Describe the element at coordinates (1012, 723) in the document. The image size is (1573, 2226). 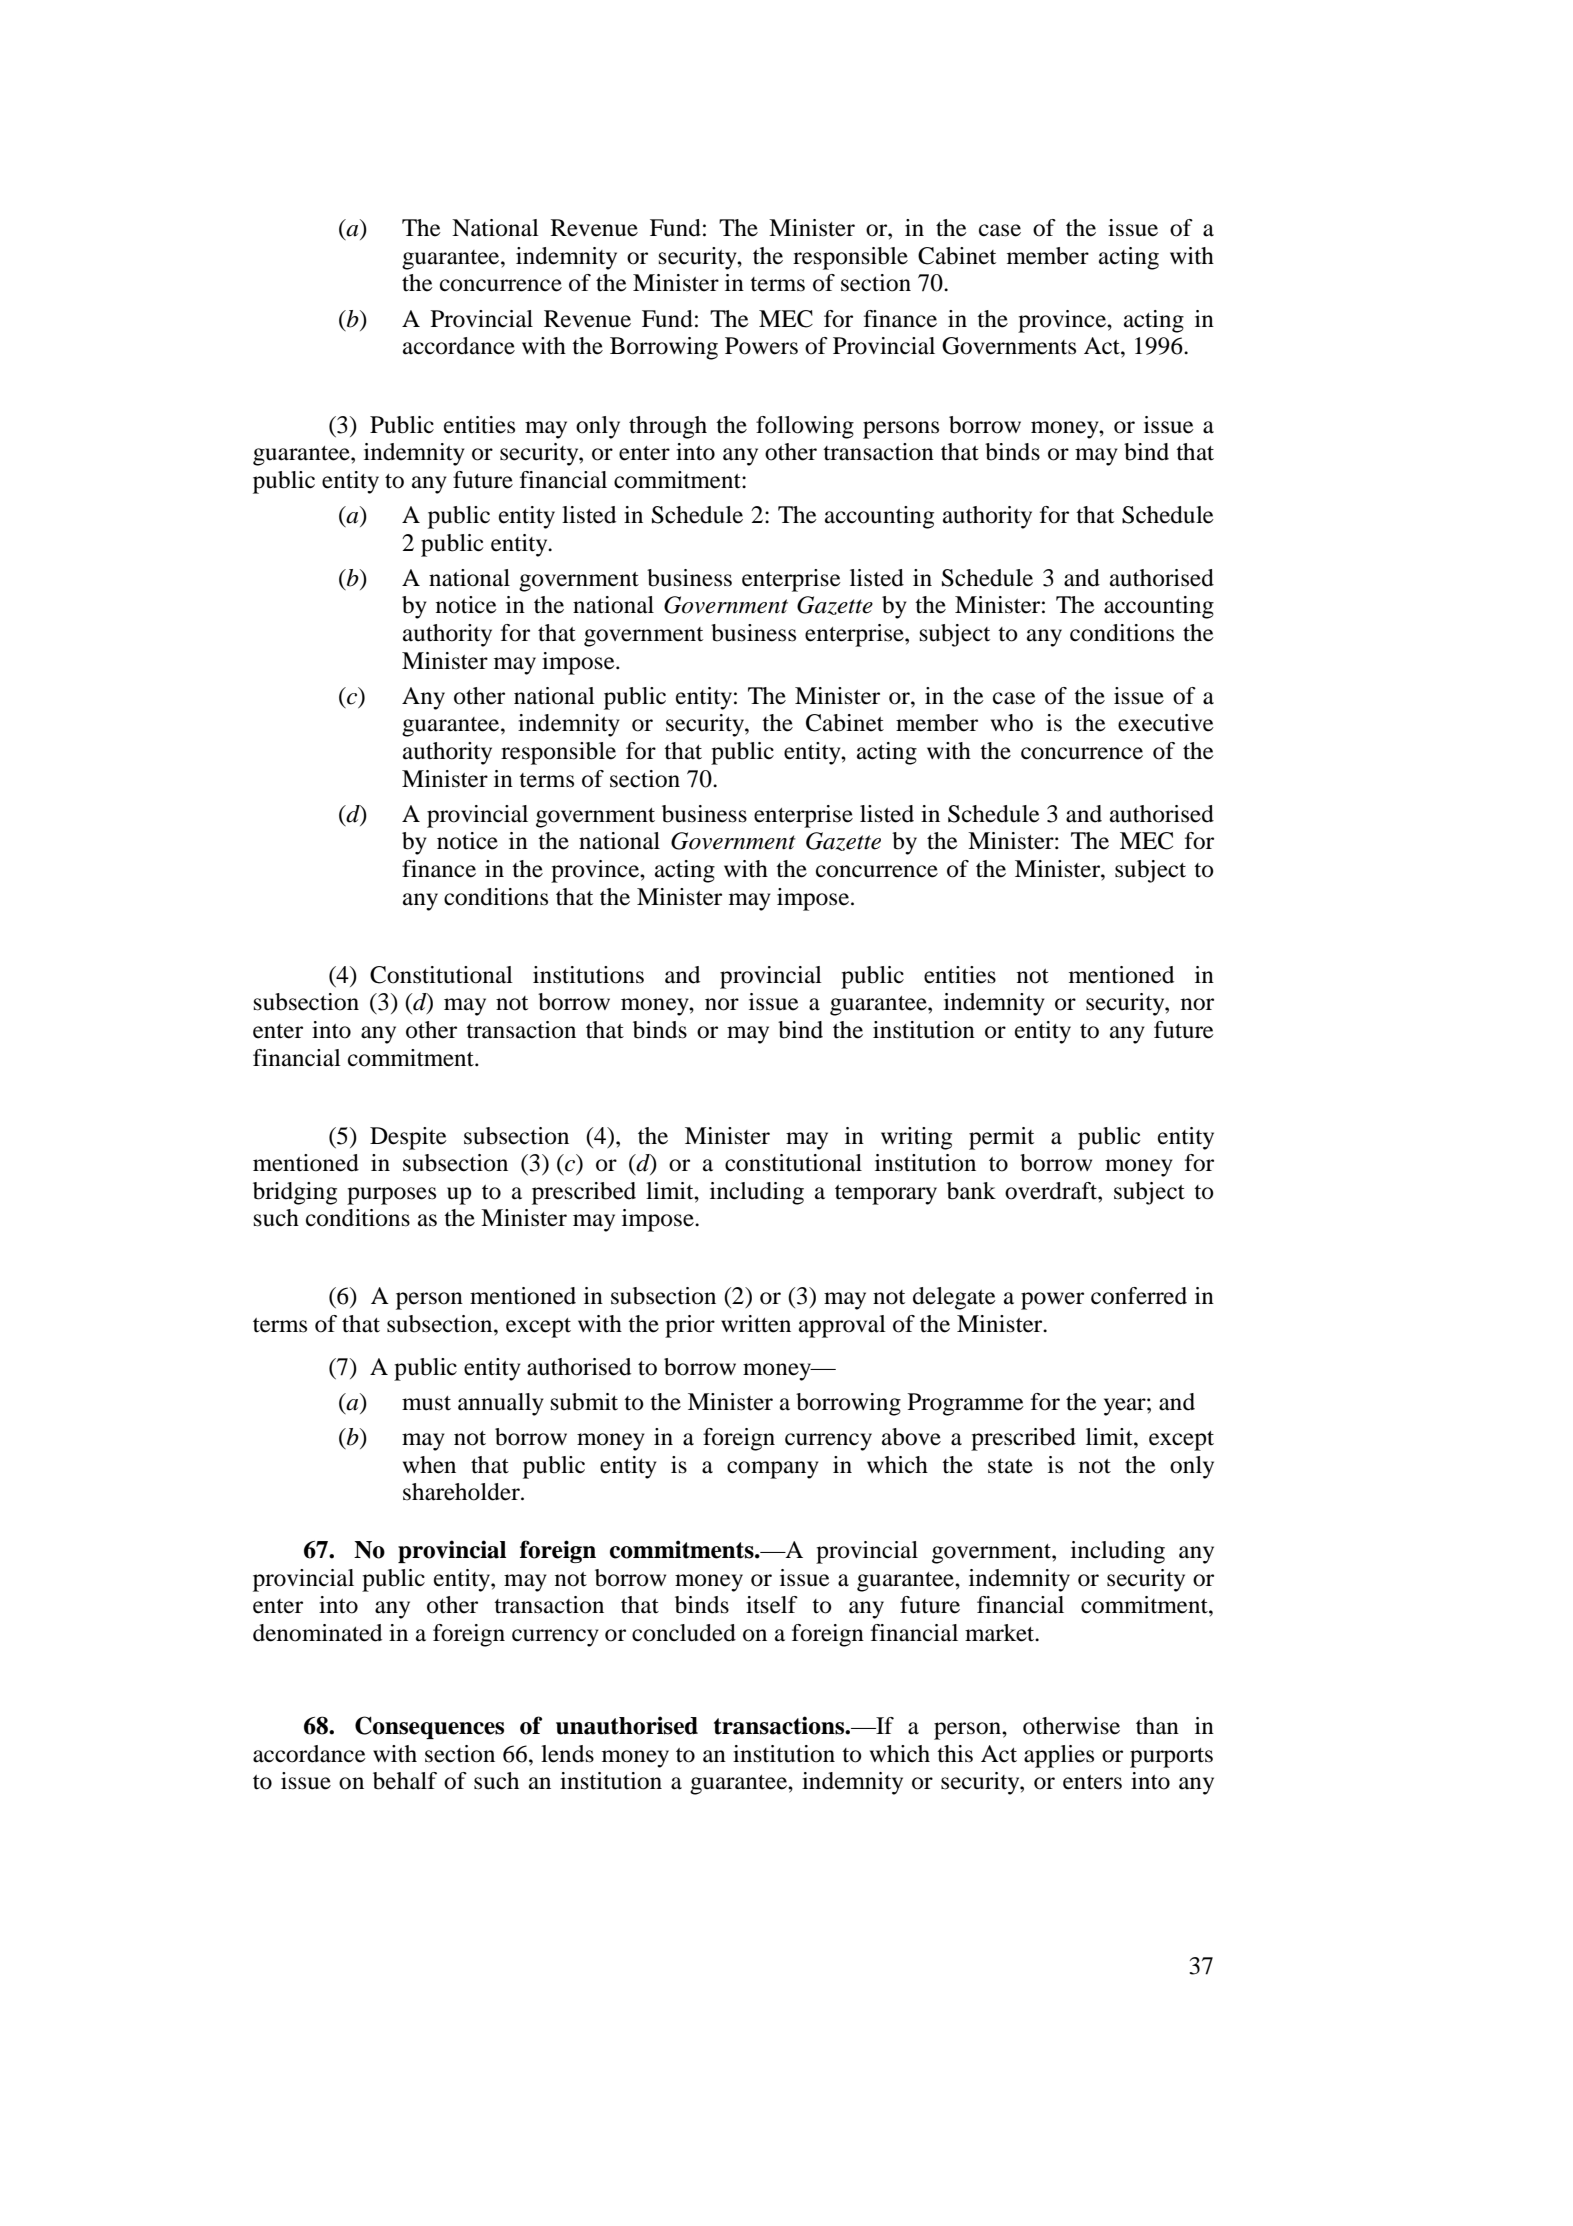
I see `who` at that location.
